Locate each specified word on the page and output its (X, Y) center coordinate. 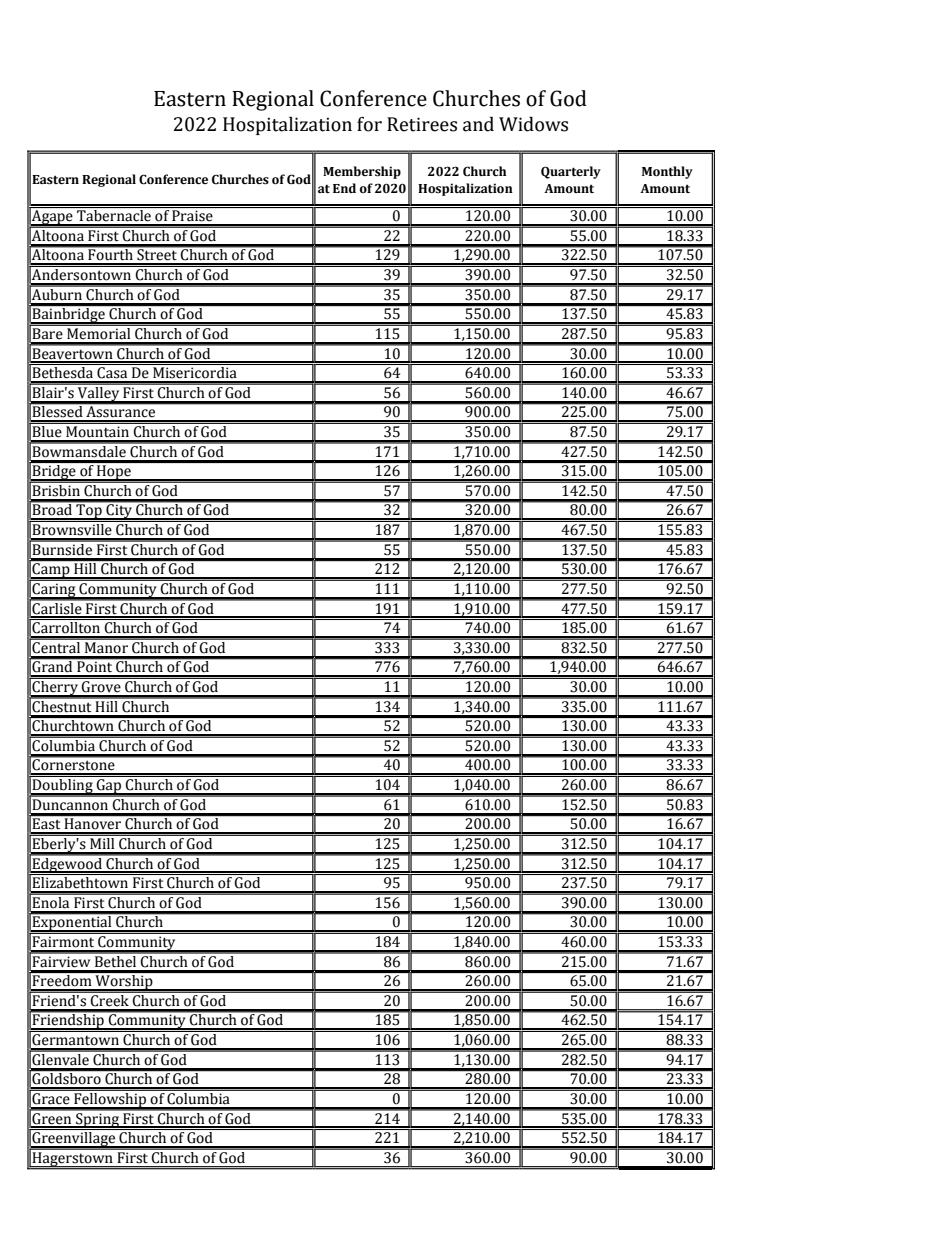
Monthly (667, 172)
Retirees (422, 124)
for (369, 124)
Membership (362, 172)
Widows (533, 124)
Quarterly (571, 172)
